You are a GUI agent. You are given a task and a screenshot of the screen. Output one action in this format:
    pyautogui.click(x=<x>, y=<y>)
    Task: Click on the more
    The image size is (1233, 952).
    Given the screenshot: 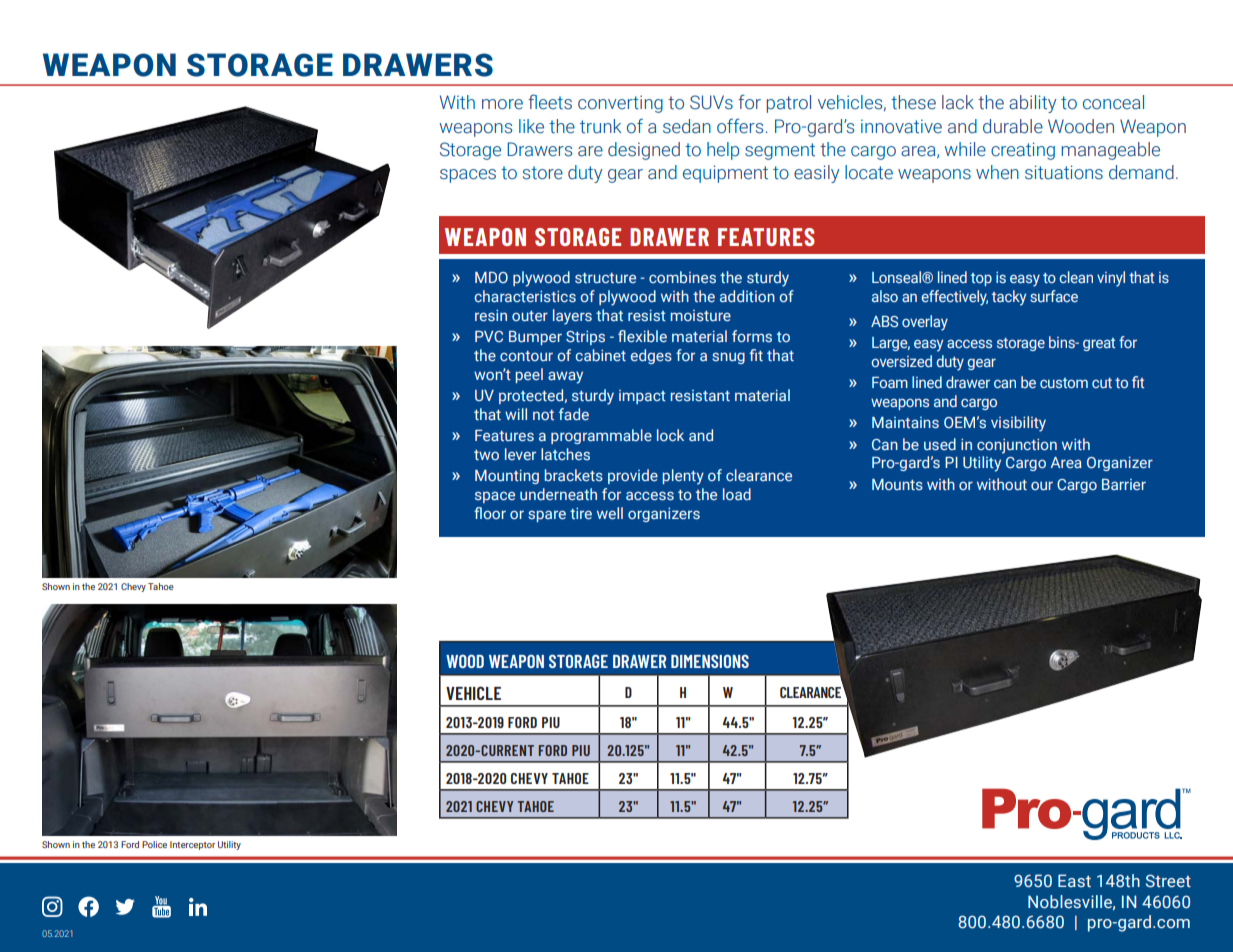 What is the action you would take?
    pyautogui.click(x=502, y=104)
